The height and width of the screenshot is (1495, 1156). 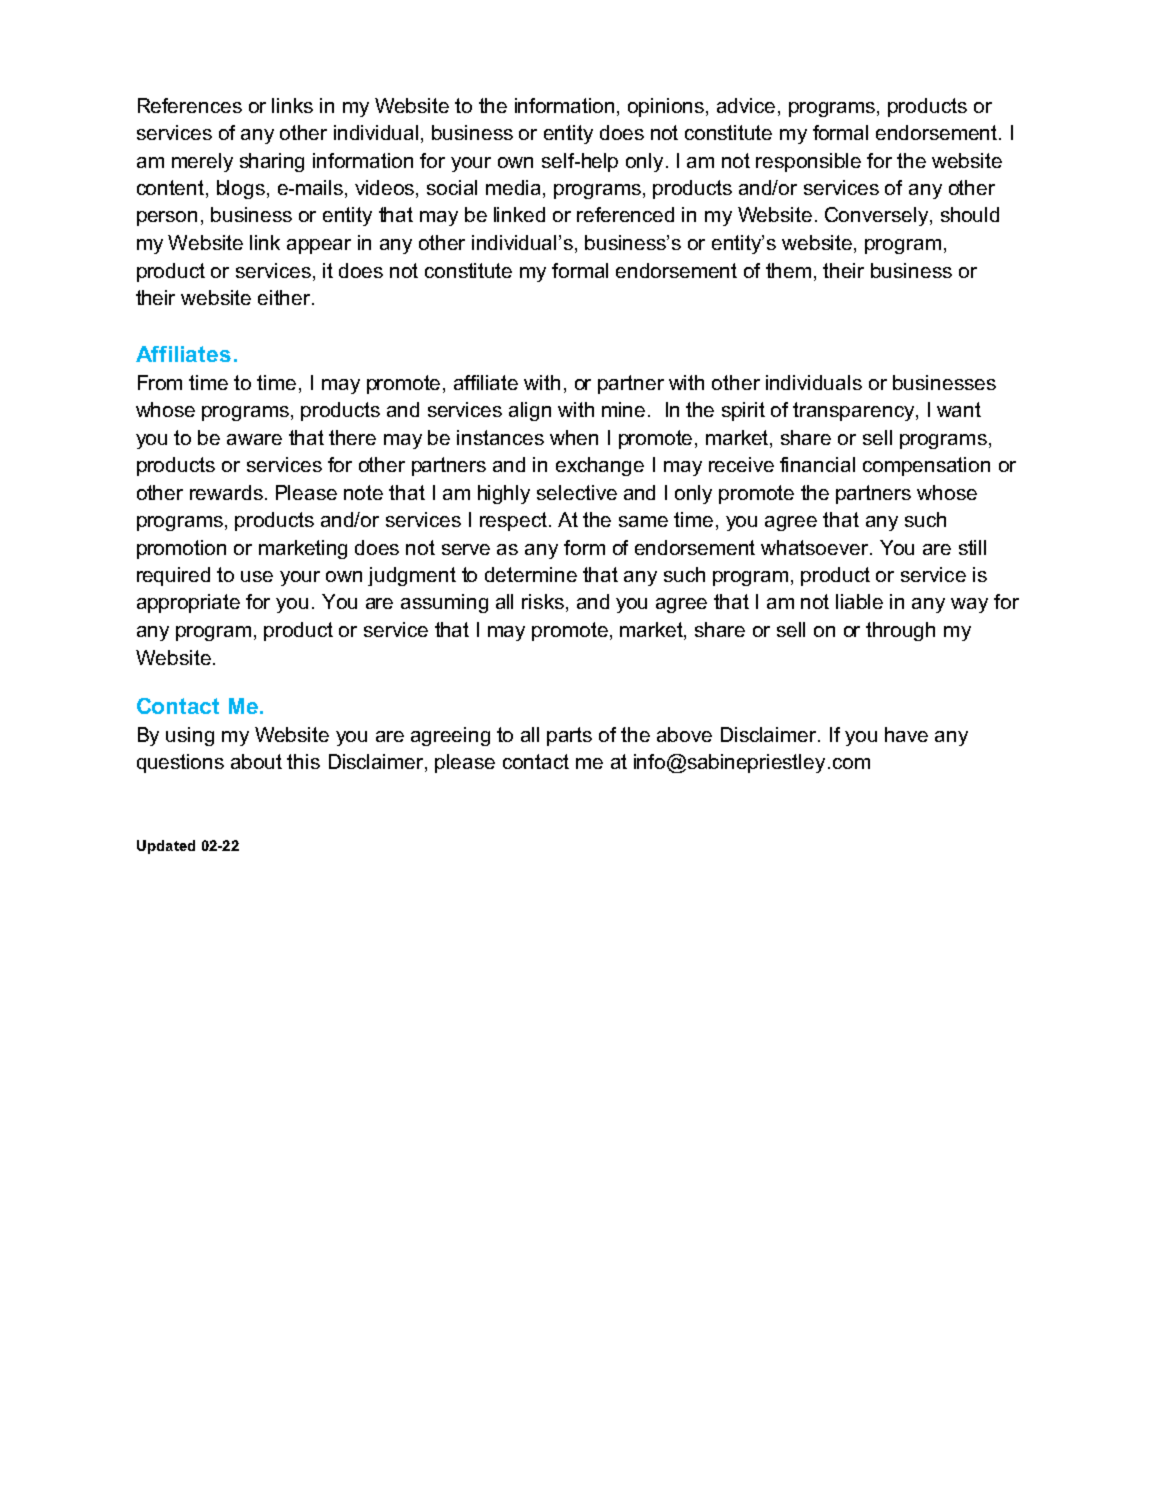 I want to click on transparency, so click(x=855, y=411).
